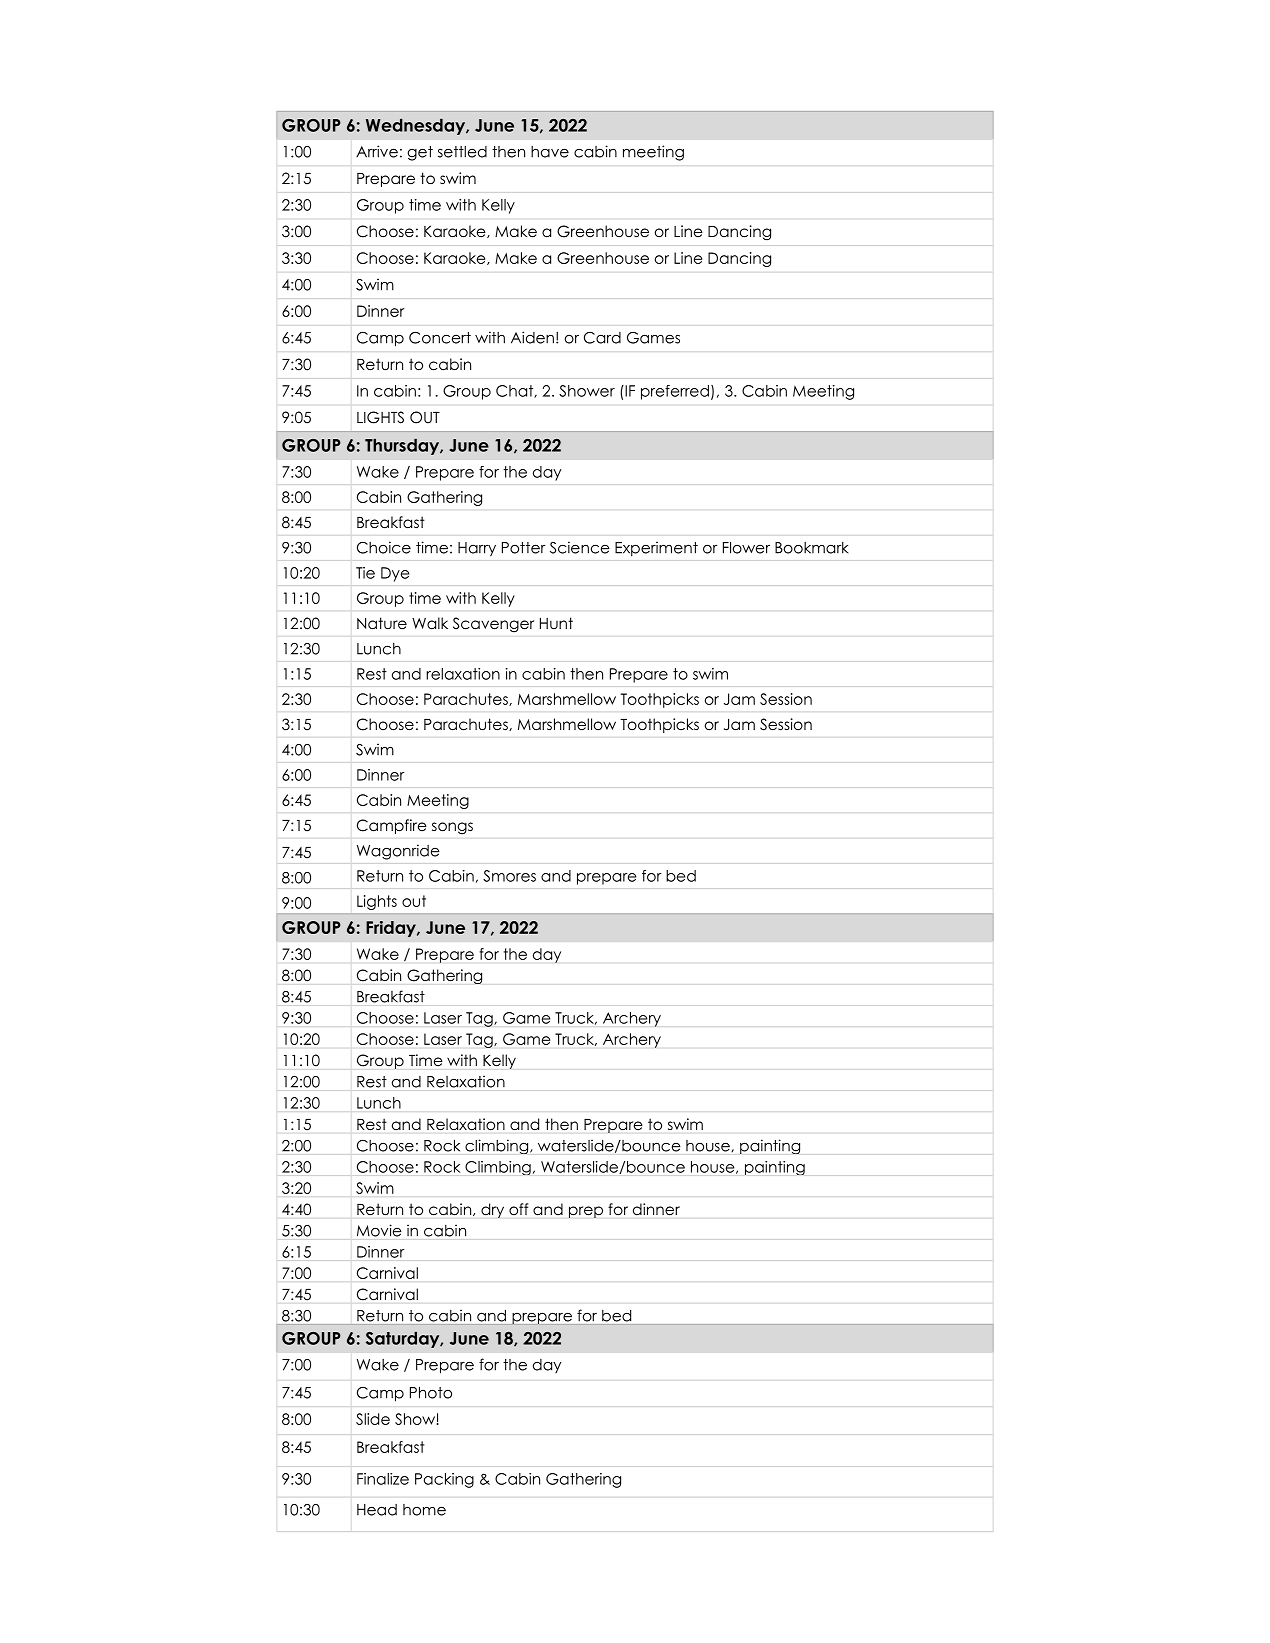 This screenshot has height=1643, width=1270. Describe the element at coordinates (656, 549) in the screenshot. I see `Experiment` at that location.
